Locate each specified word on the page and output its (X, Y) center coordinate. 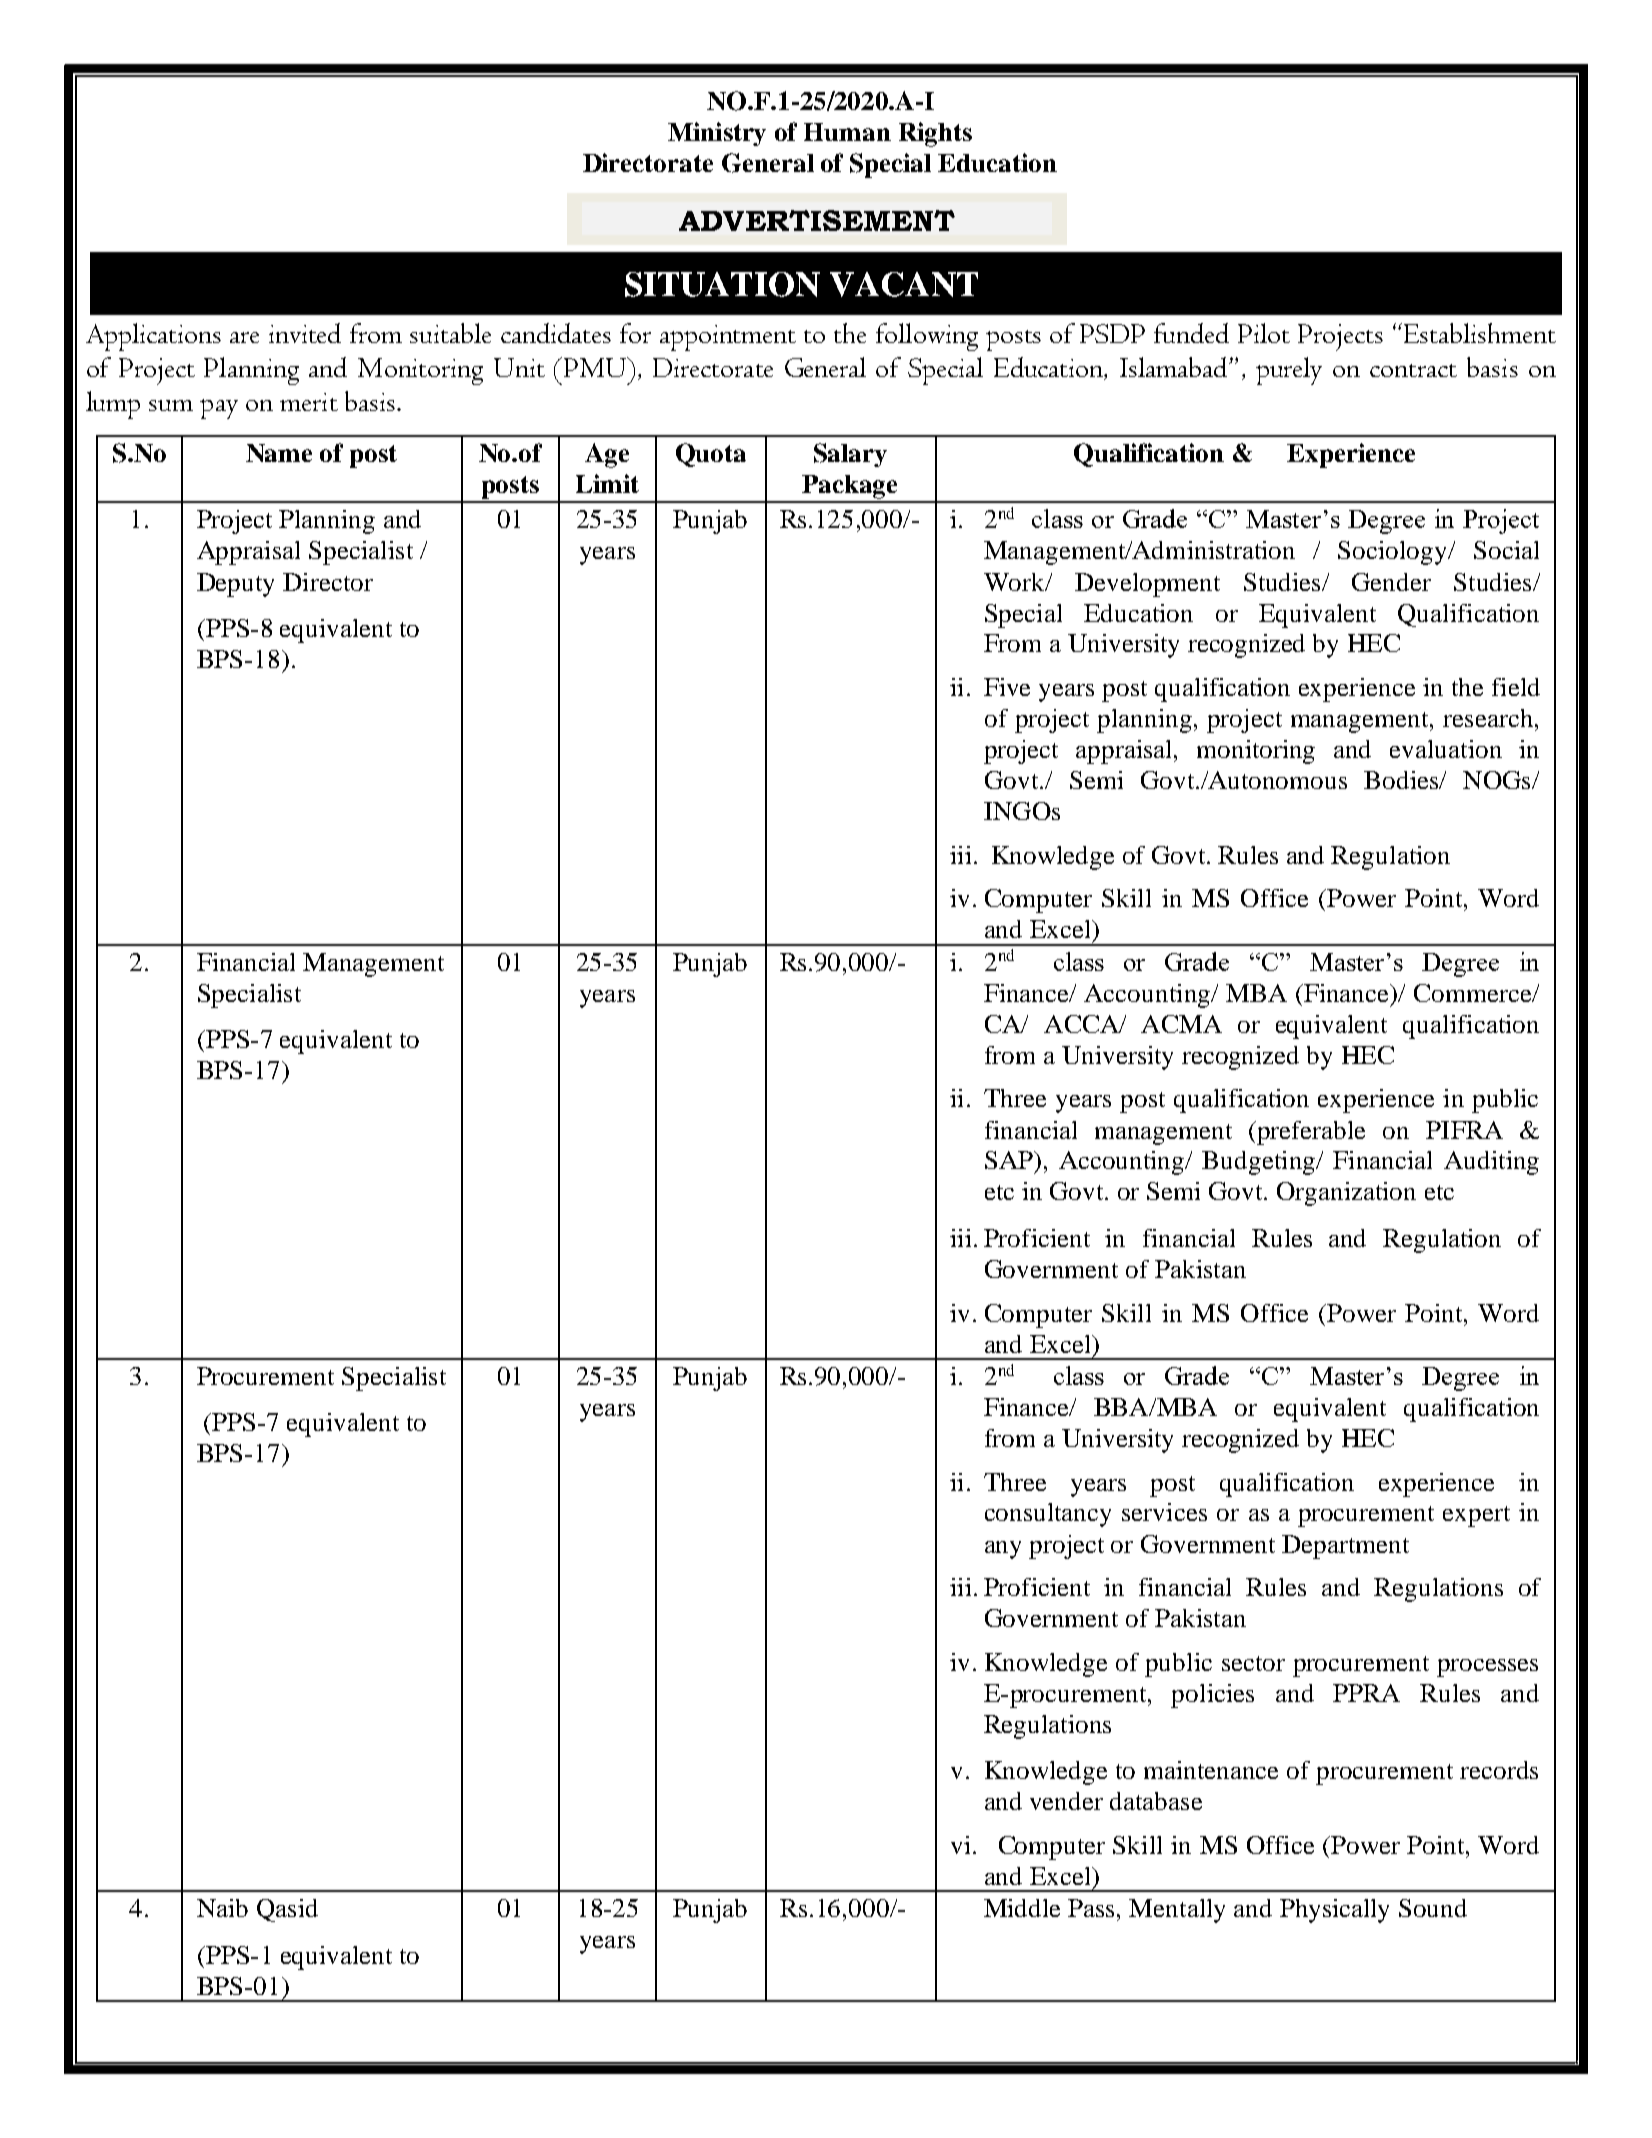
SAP (1010, 1160)
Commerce (1474, 993)
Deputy (235, 585)
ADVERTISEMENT (817, 220)
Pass (1093, 1908)
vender (1066, 1801)
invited (305, 333)
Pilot (1264, 333)
